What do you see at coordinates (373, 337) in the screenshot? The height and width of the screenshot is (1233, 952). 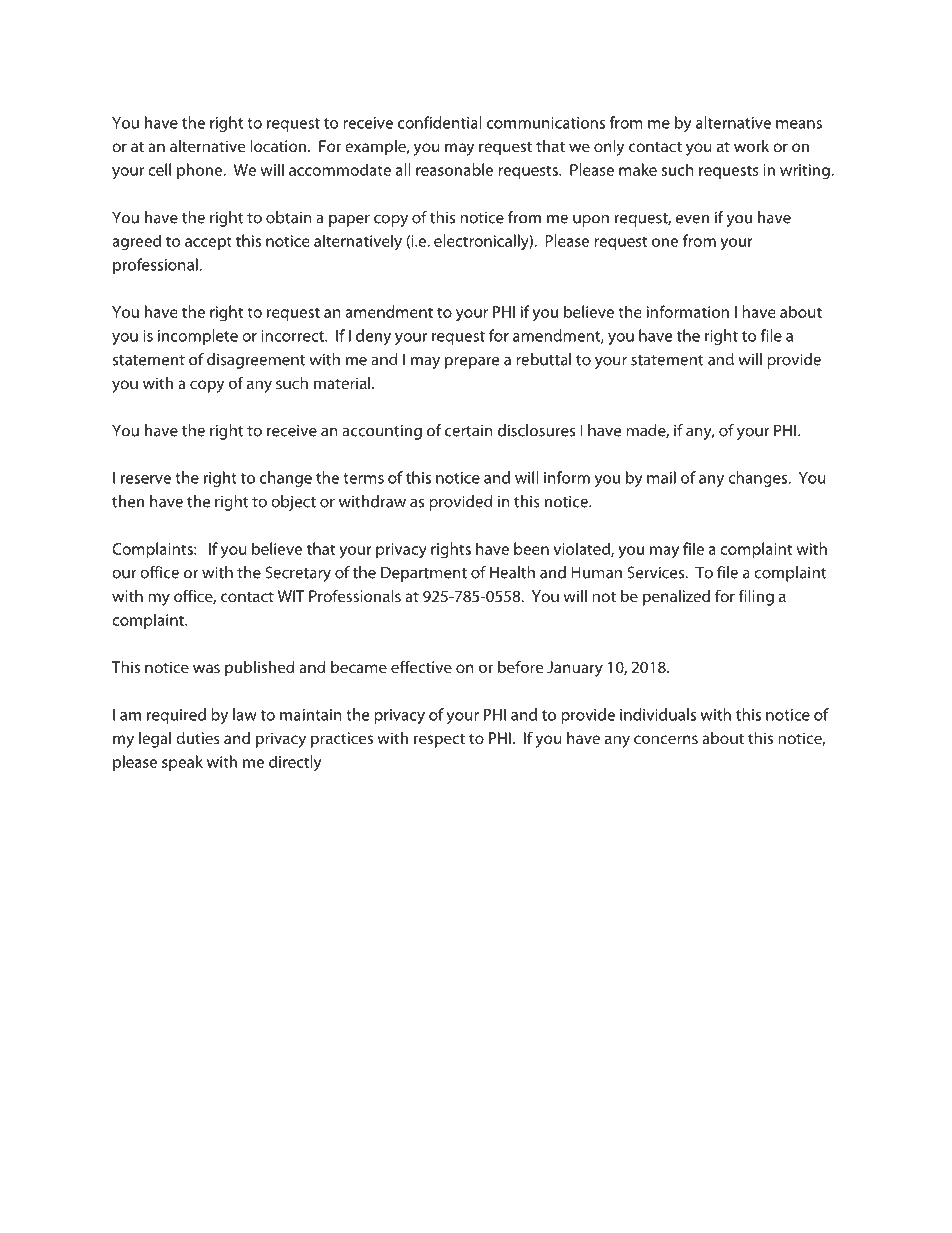 I see `deny` at bounding box center [373, 337].
